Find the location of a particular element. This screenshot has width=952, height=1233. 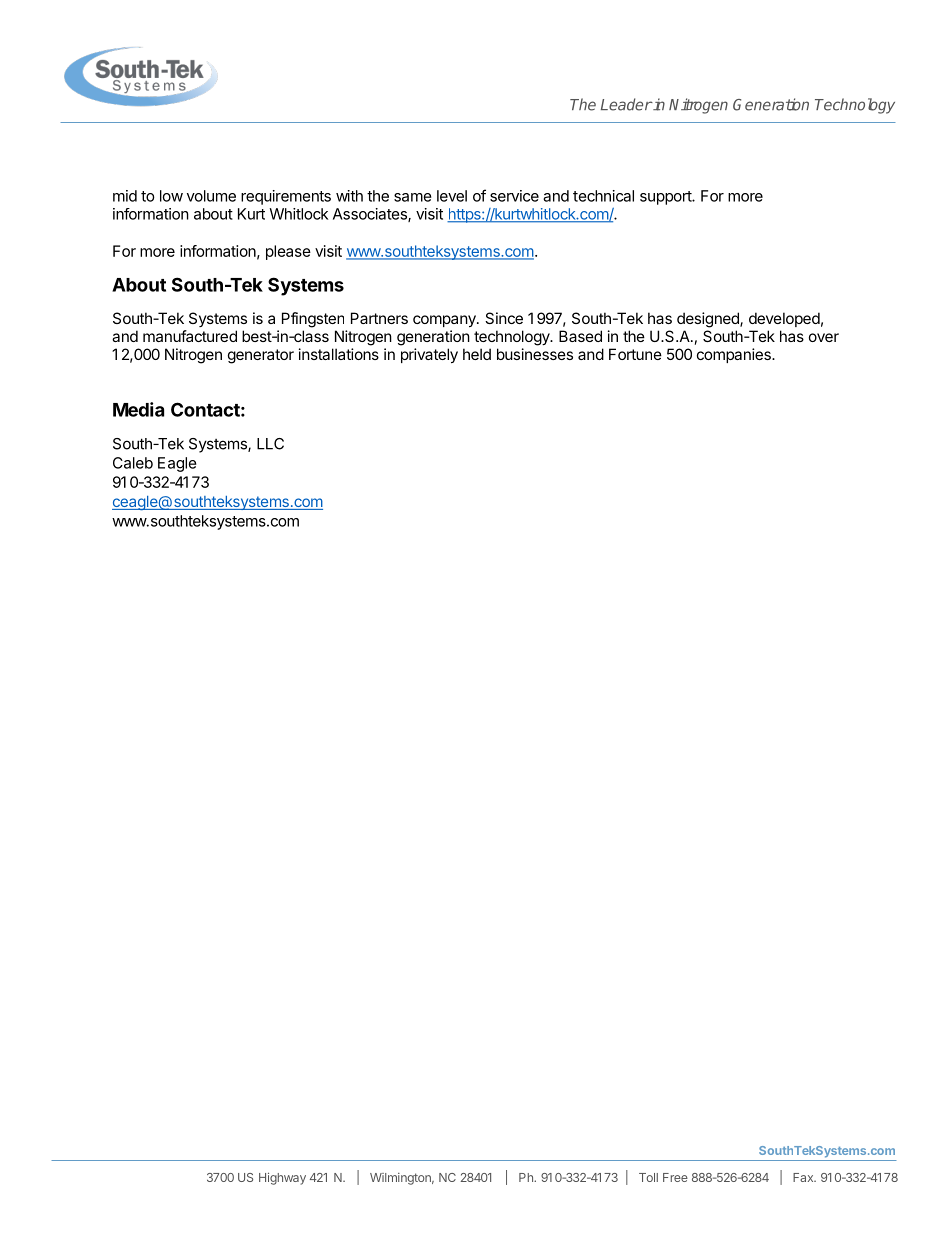

LLC is located at coordinates (270, 444).
